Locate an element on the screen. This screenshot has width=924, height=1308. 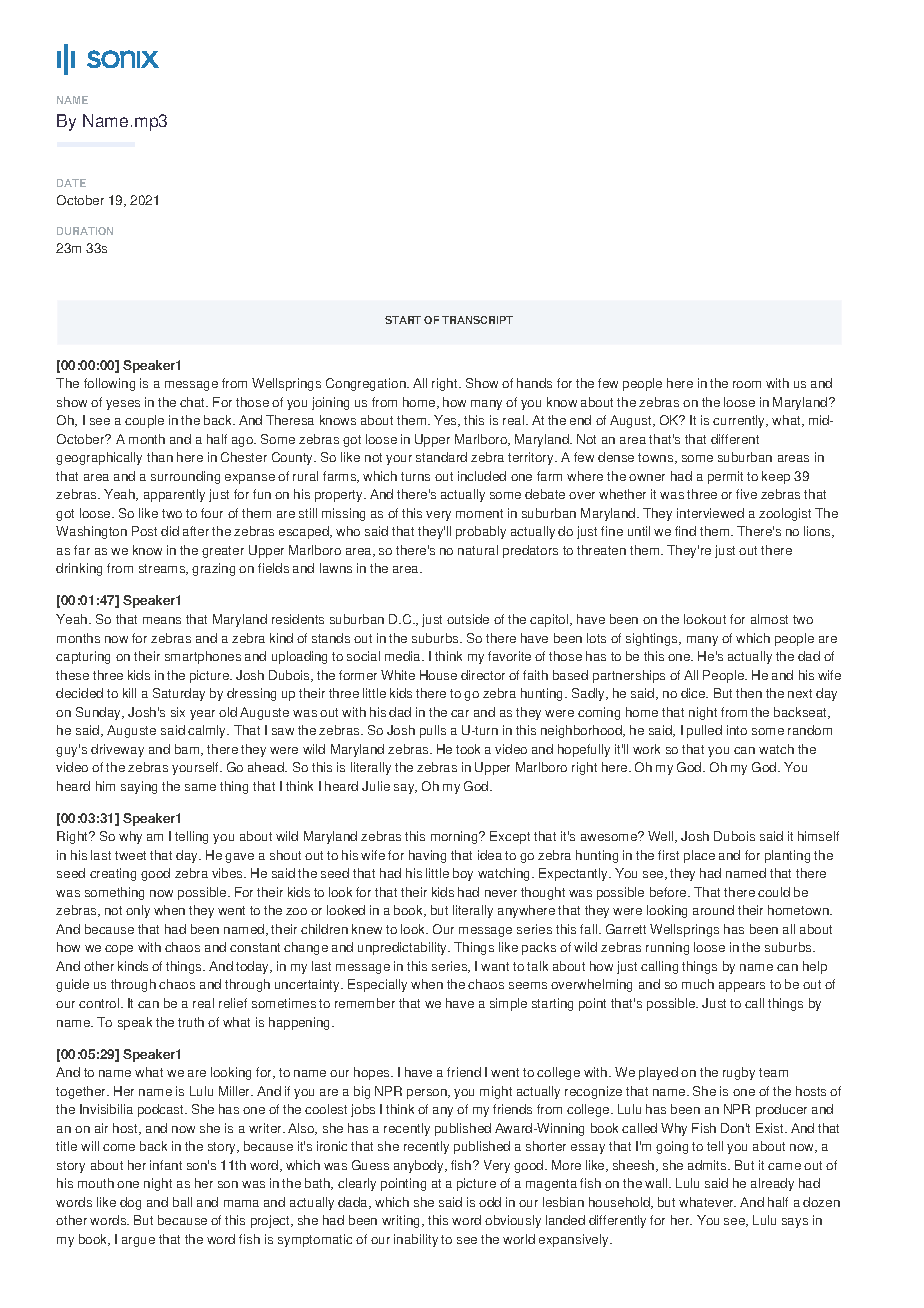
appears is located at coordinates (742, 987).
